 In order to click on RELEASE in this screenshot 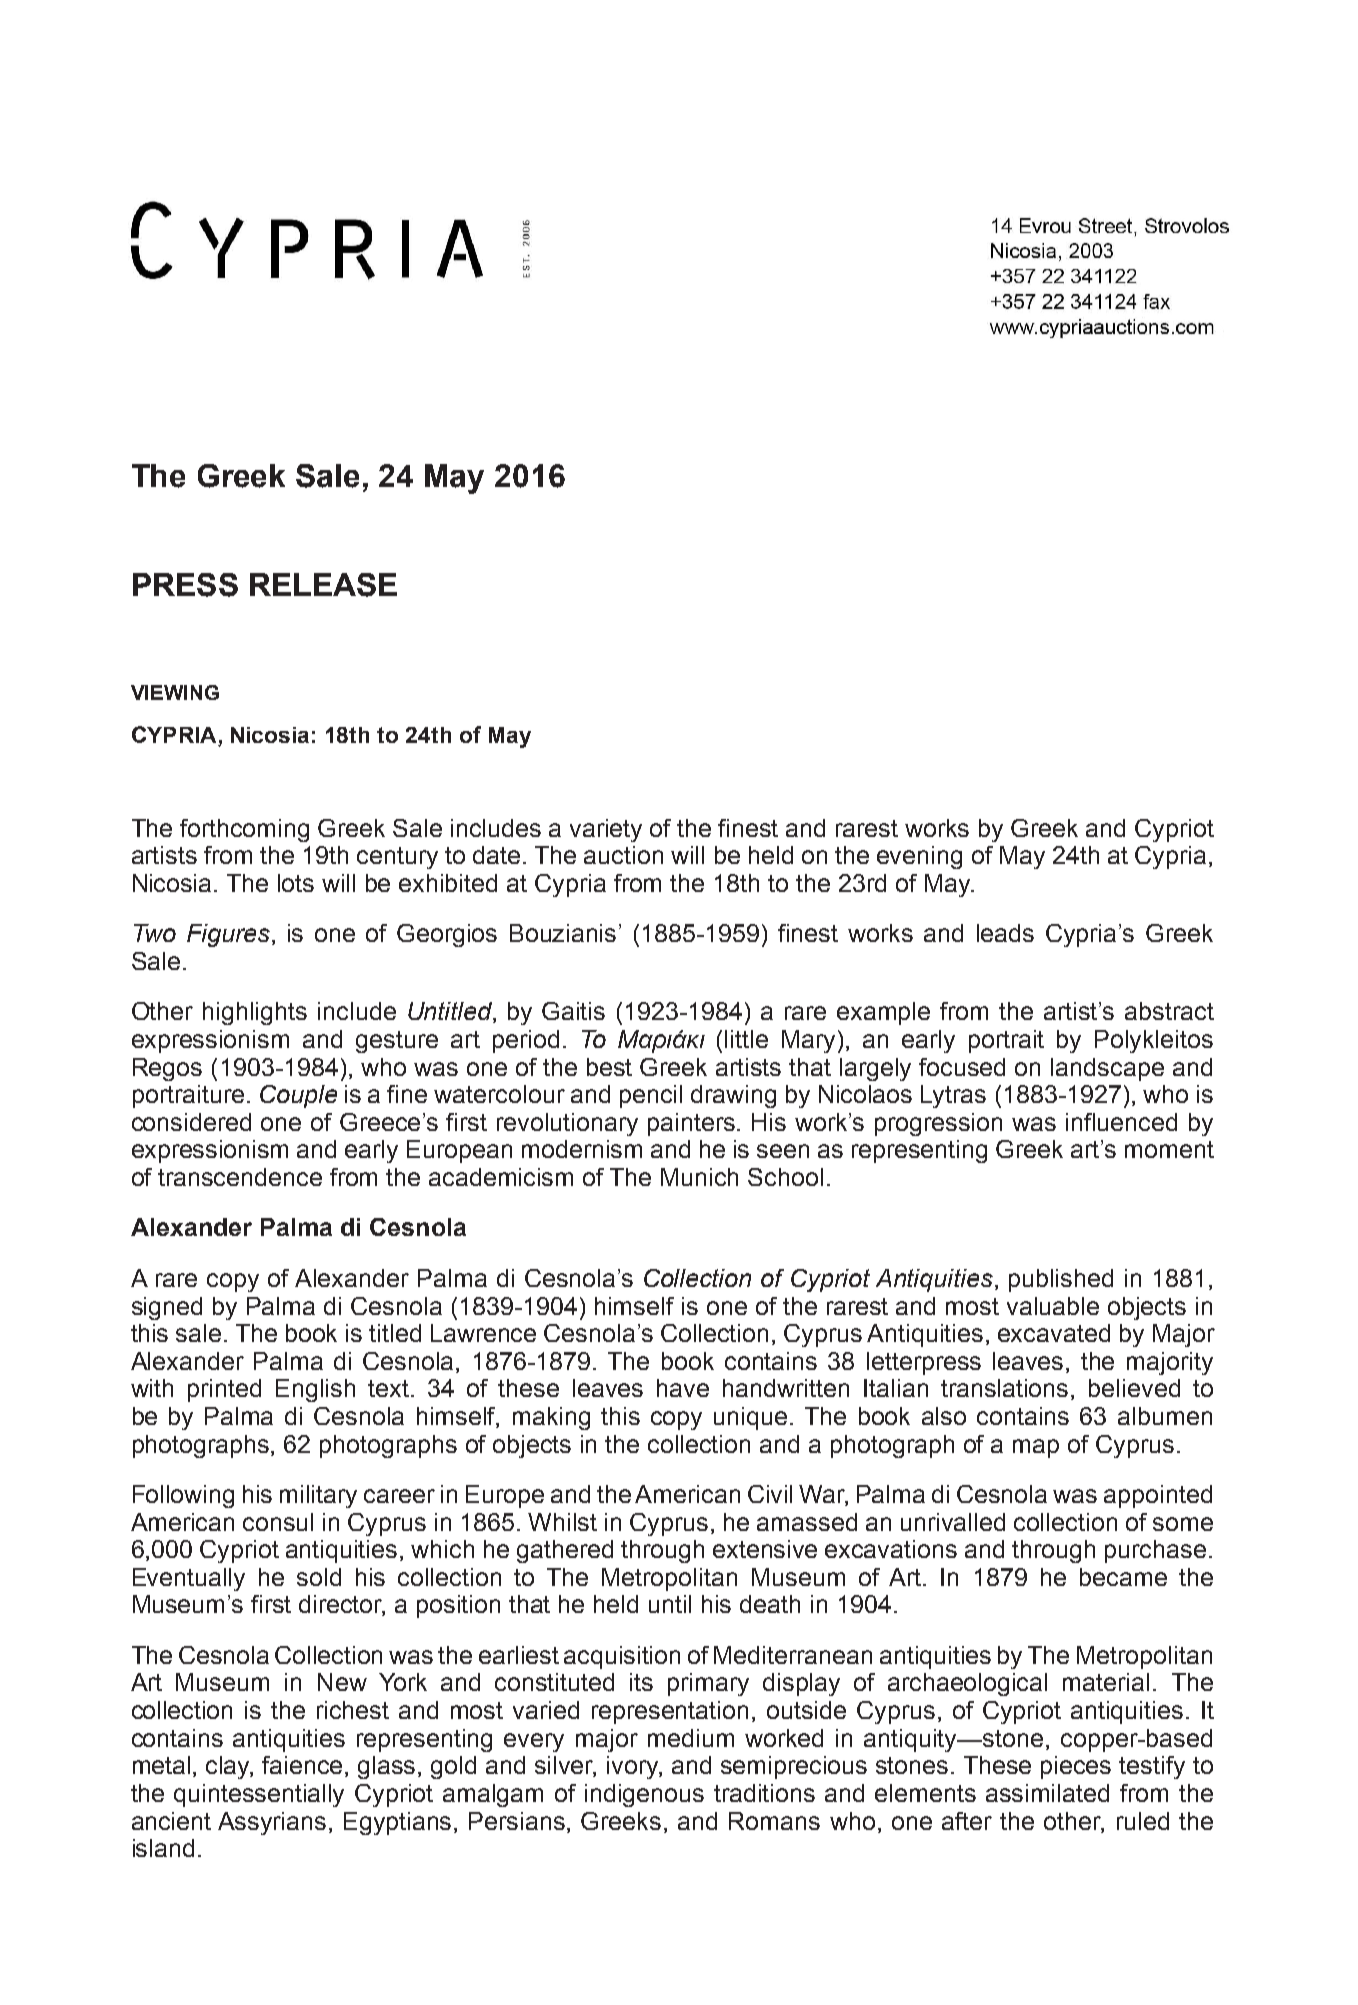, I will do `click(323, 585)`.
